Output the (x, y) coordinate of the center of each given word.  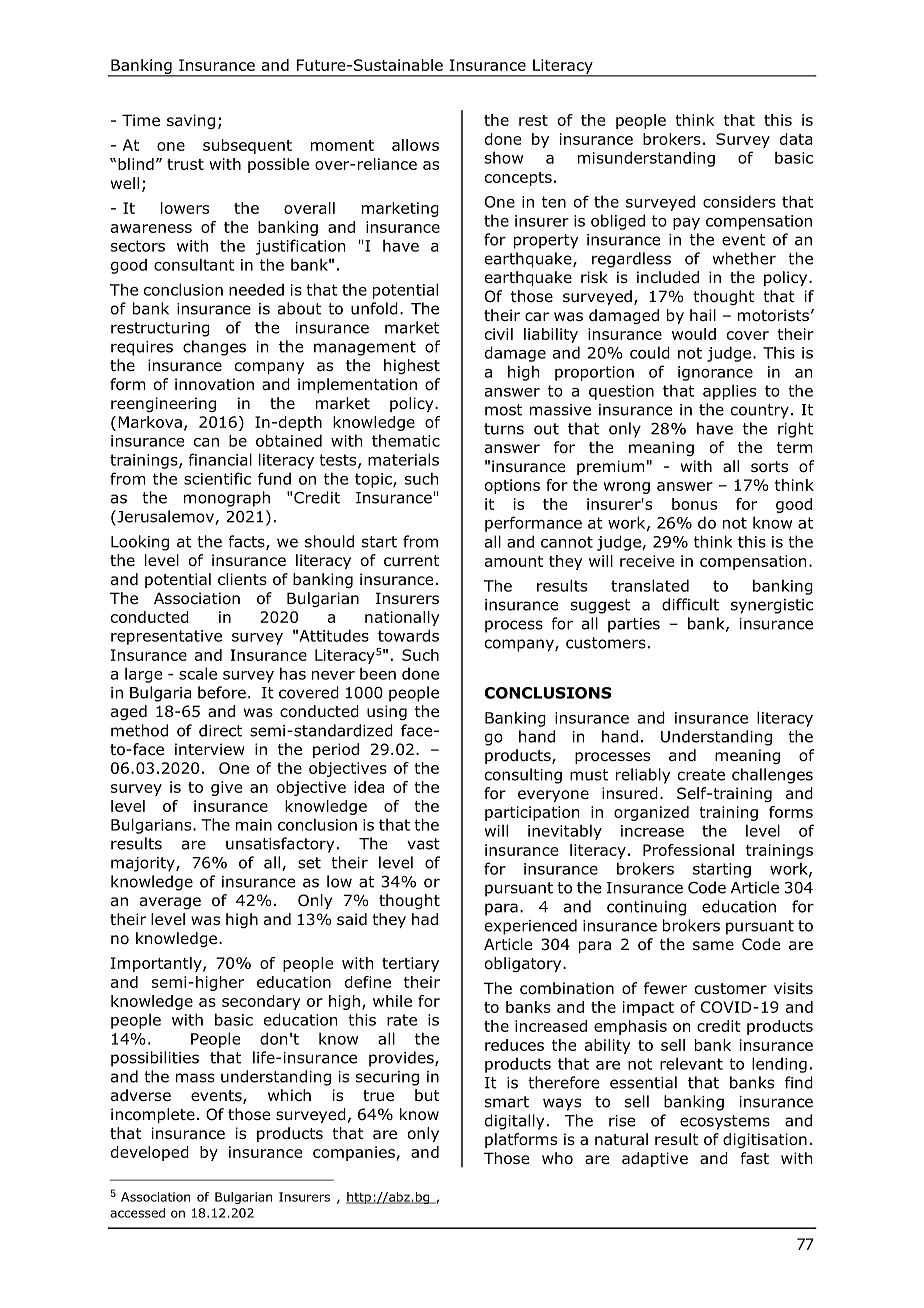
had (425, 919)
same (713, 945)
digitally (514, 1122)
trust (185, 164)
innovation (214, 384)
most (503, 410)
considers (739, 201)
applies (729, 392)
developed (150, 1153)
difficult (690, 604)
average (170, 903)
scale (198, 673)
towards (408, 635)
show (504, 157)
